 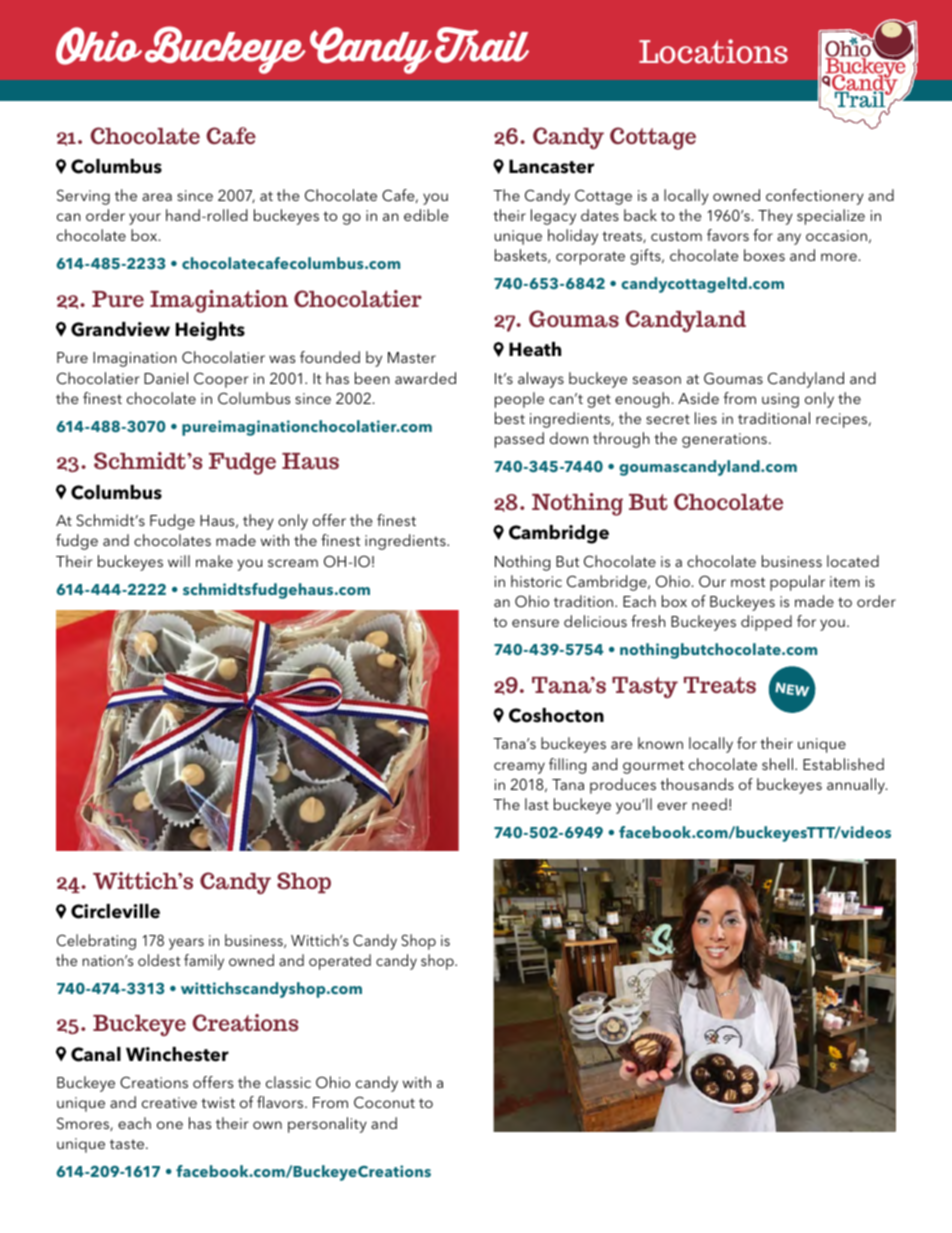 I want to click on need, so click(x=709, y=804).
